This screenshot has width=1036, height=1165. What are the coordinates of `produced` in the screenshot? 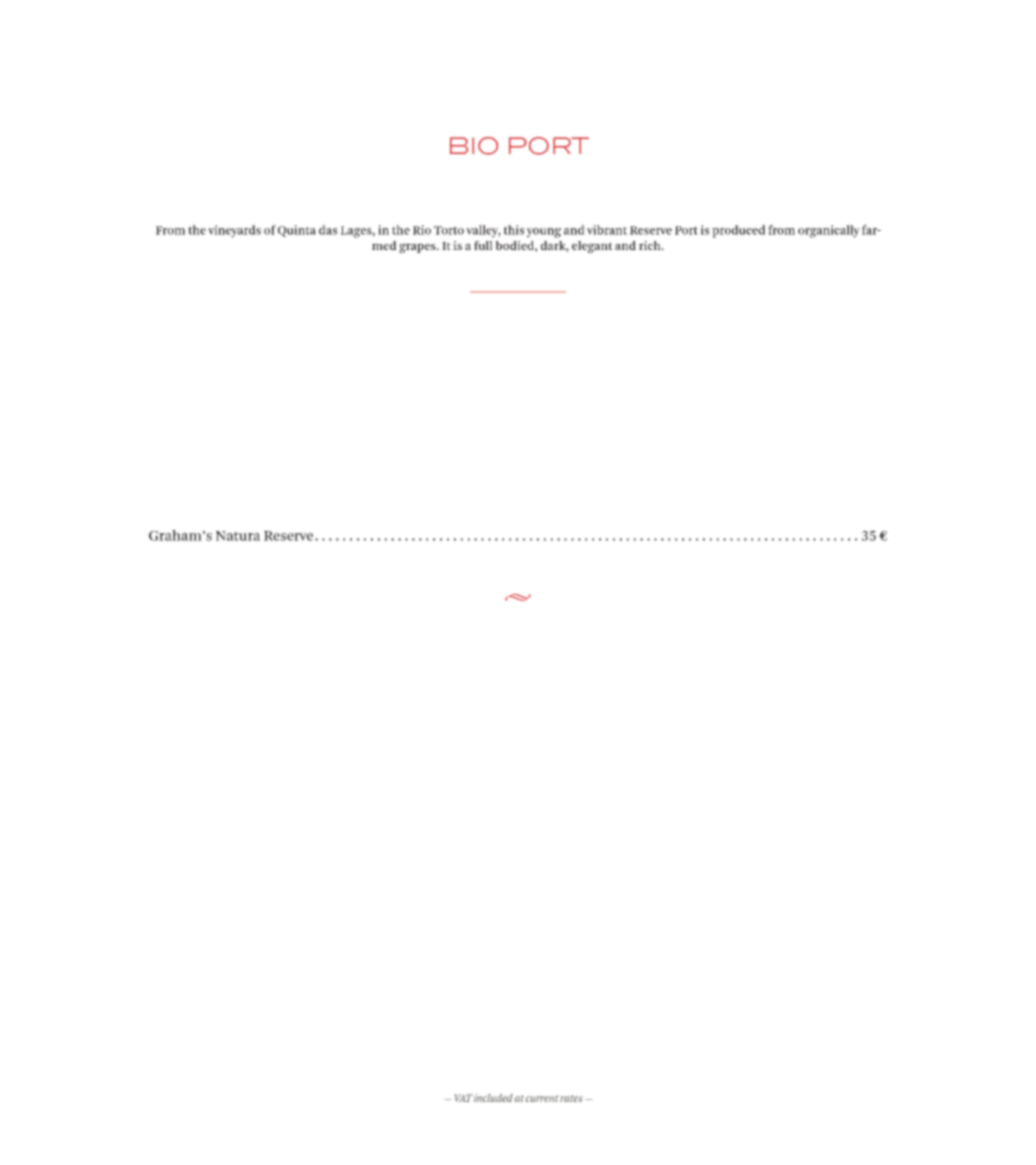 It's located at (738, 231).
